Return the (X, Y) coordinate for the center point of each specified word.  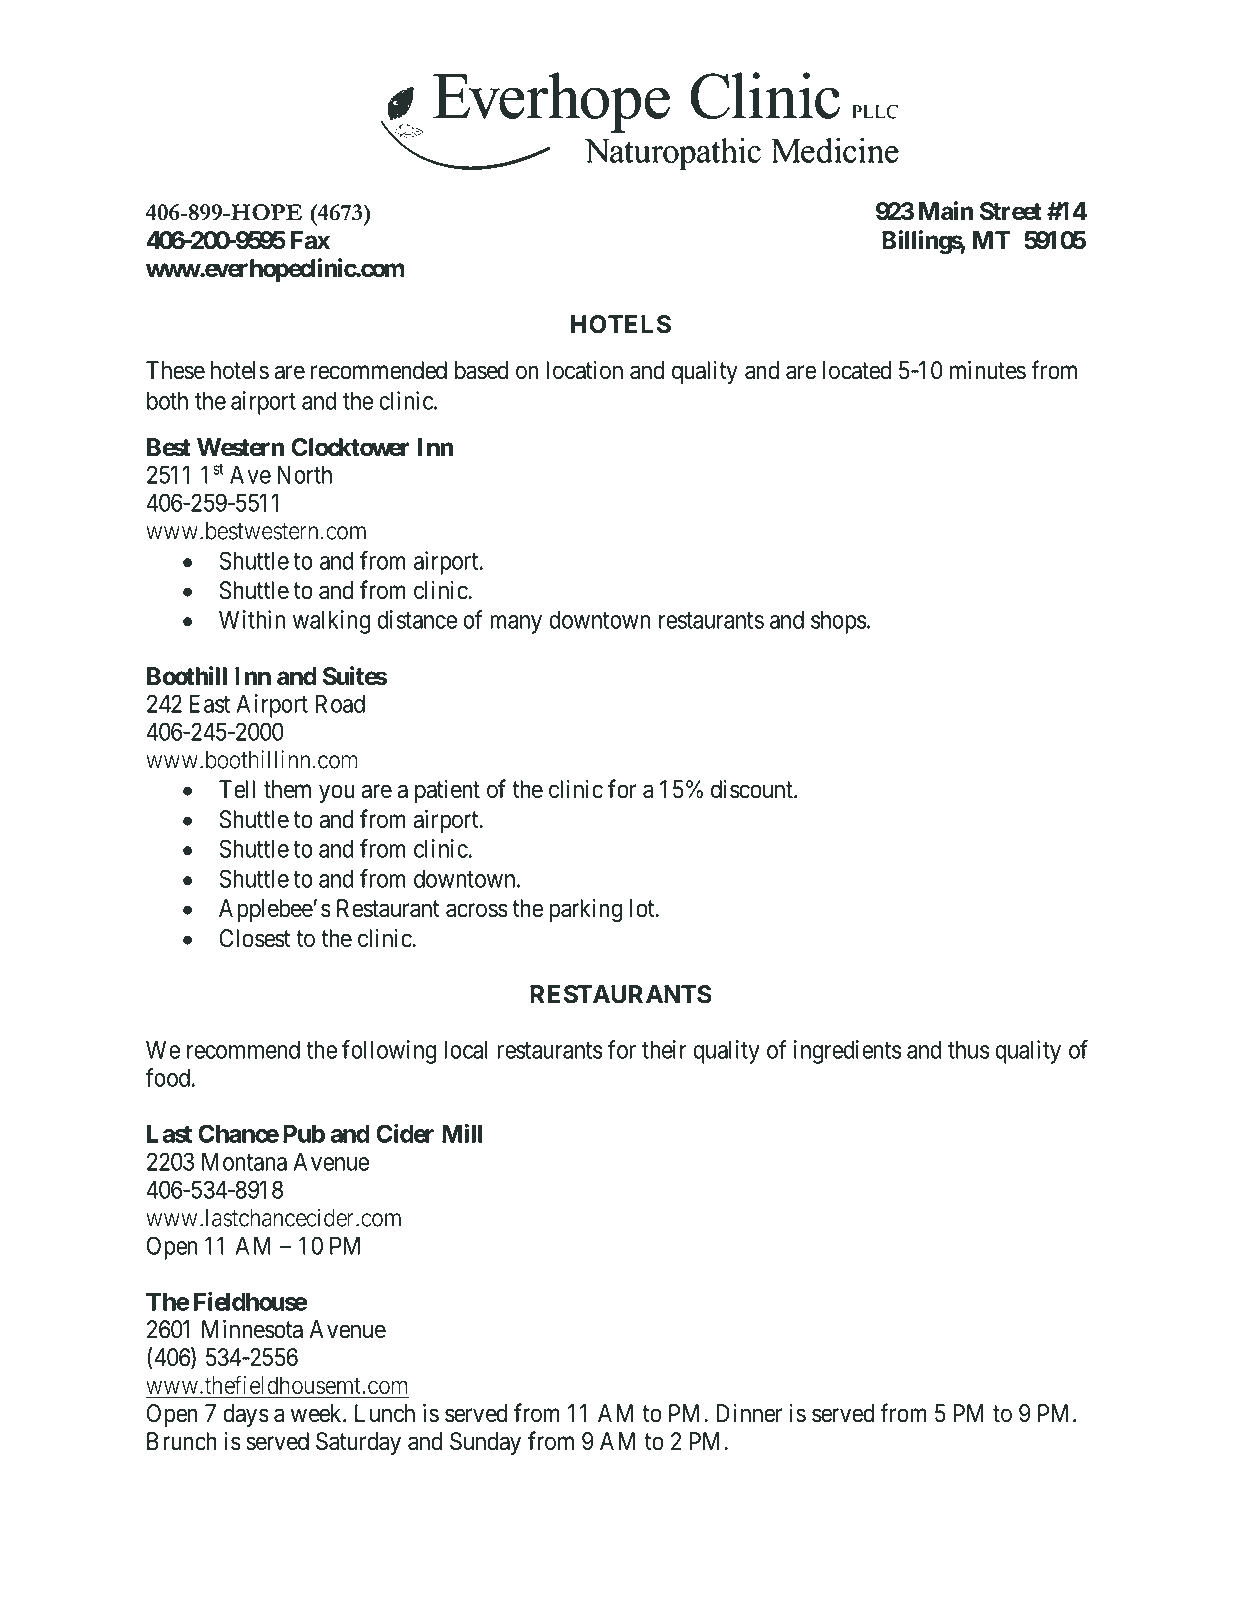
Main (946, 211)
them (287, 789)
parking (585, 910)
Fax (310, 240)
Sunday (485, 1443)
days (246, 1415)
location (584, 370)
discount (753, 789)
